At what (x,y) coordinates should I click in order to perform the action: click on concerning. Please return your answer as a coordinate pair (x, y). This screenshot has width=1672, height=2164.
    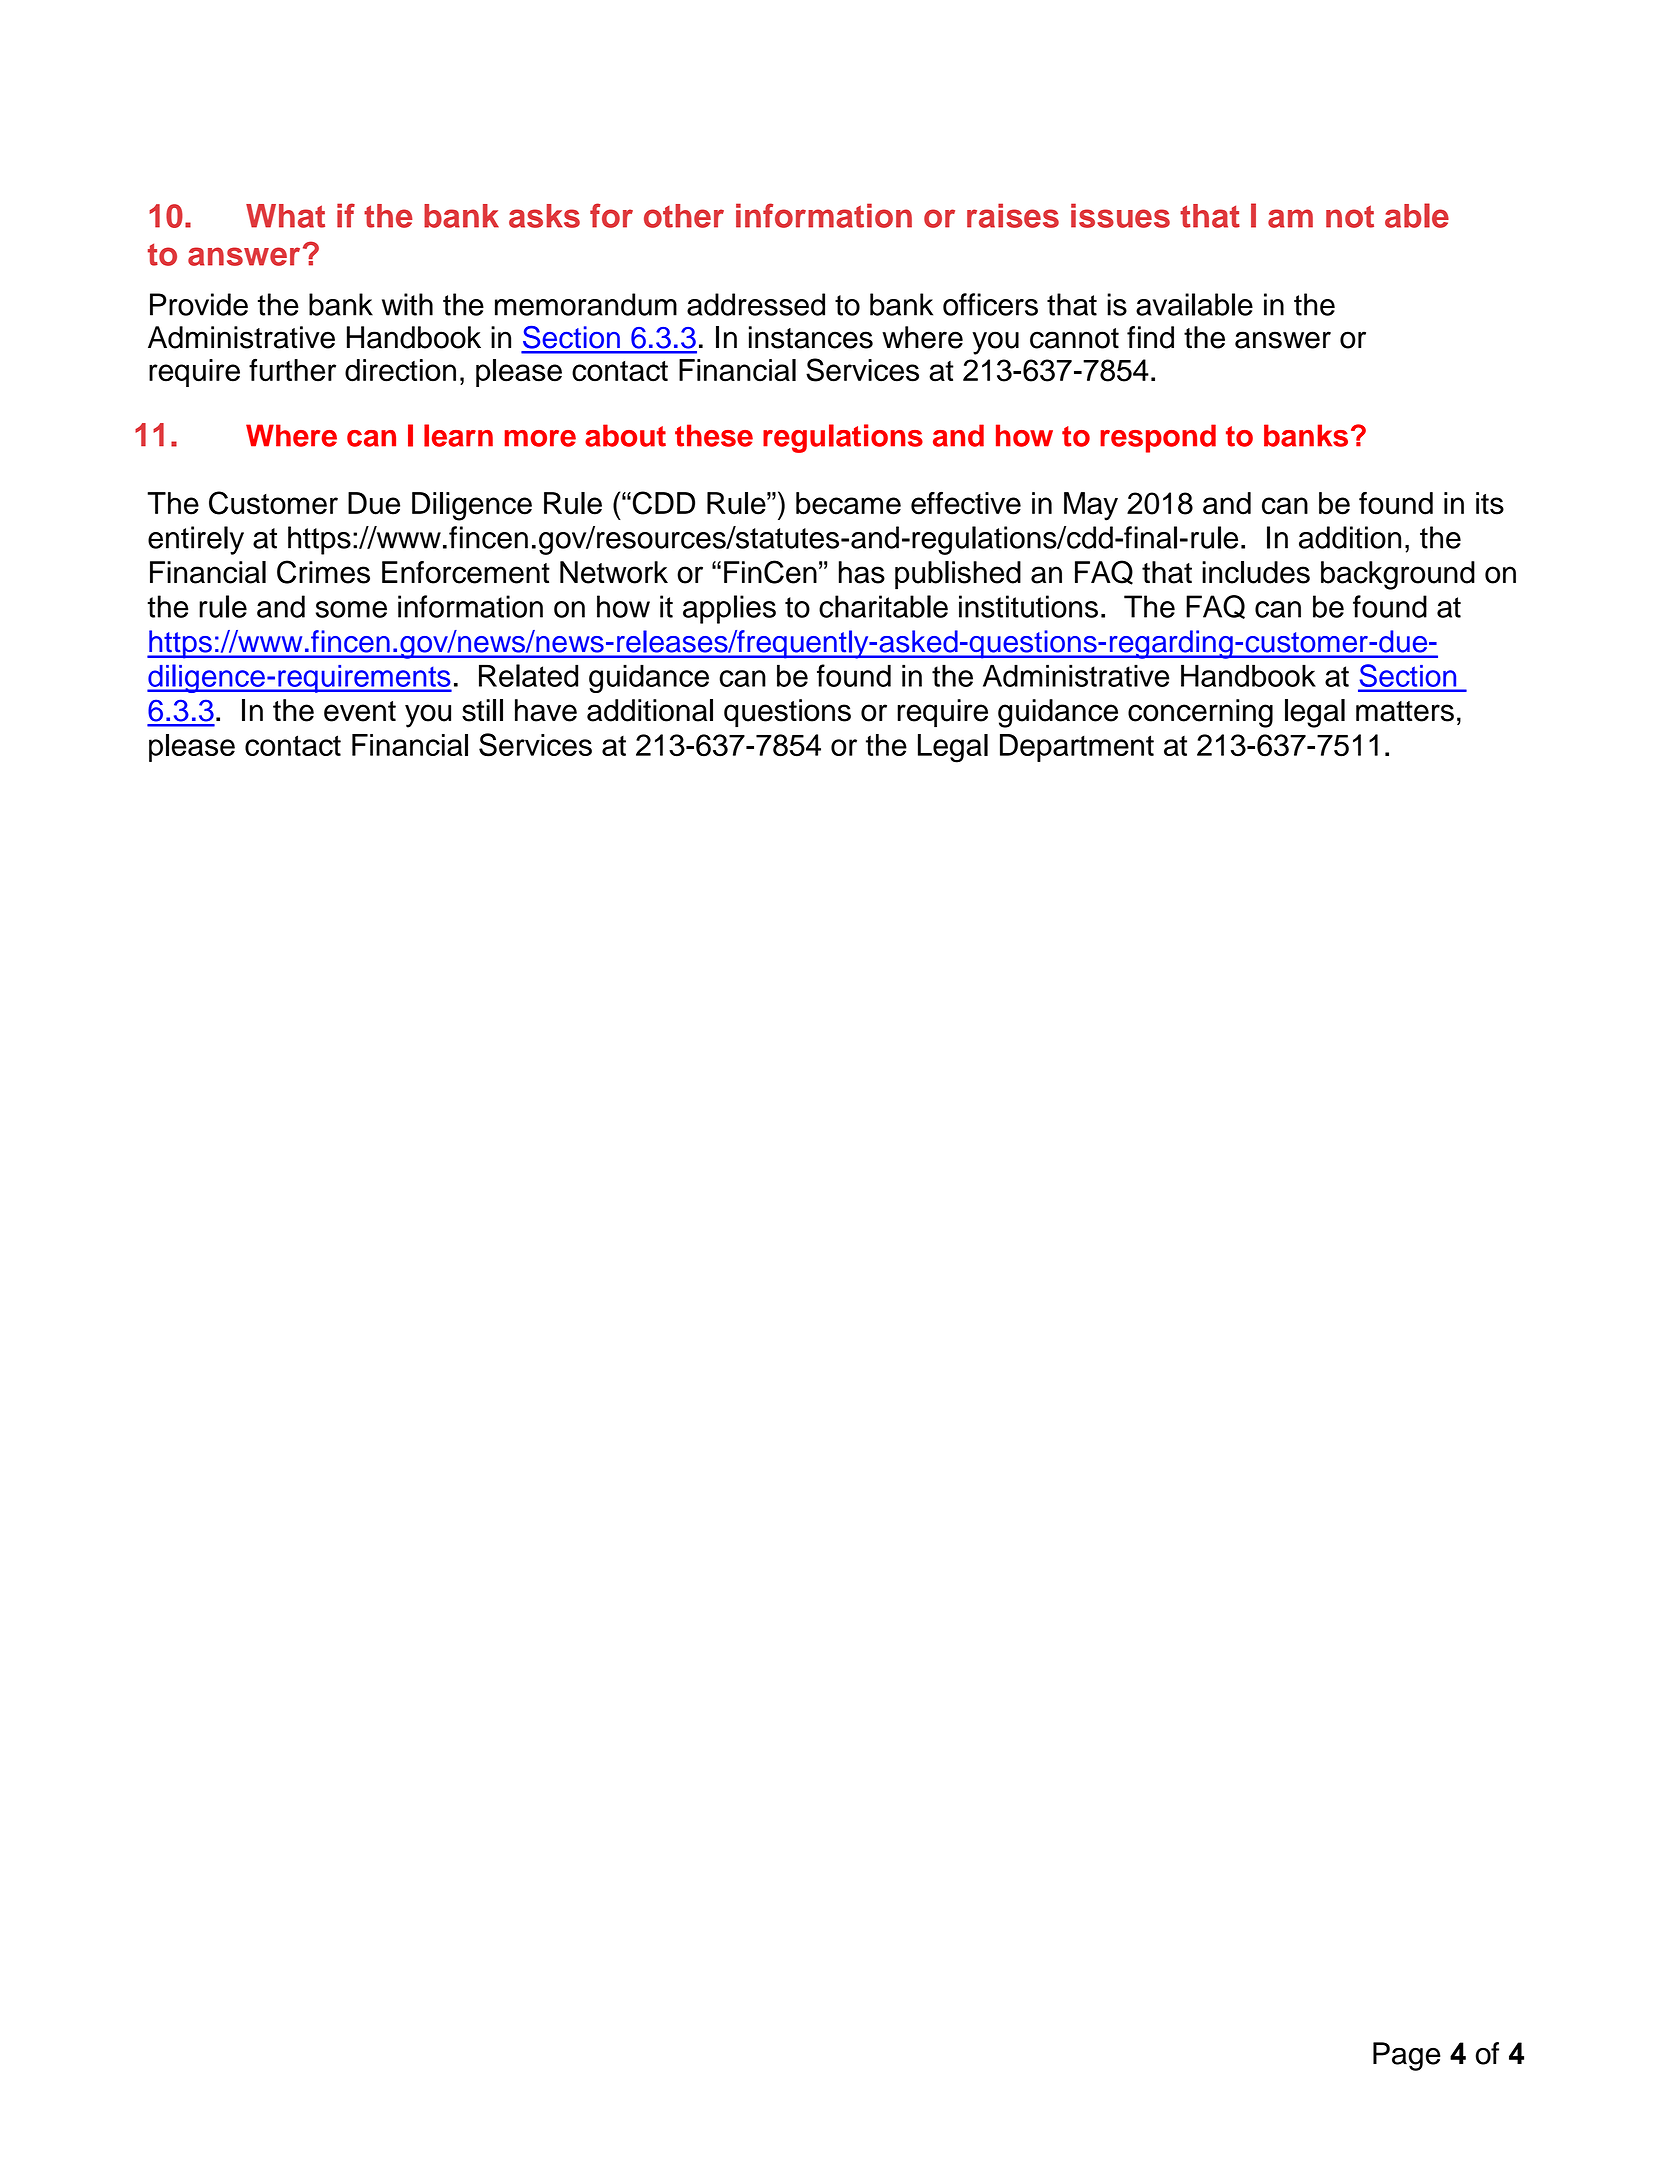
    Looking at the image, I should click on (1200, 713).
